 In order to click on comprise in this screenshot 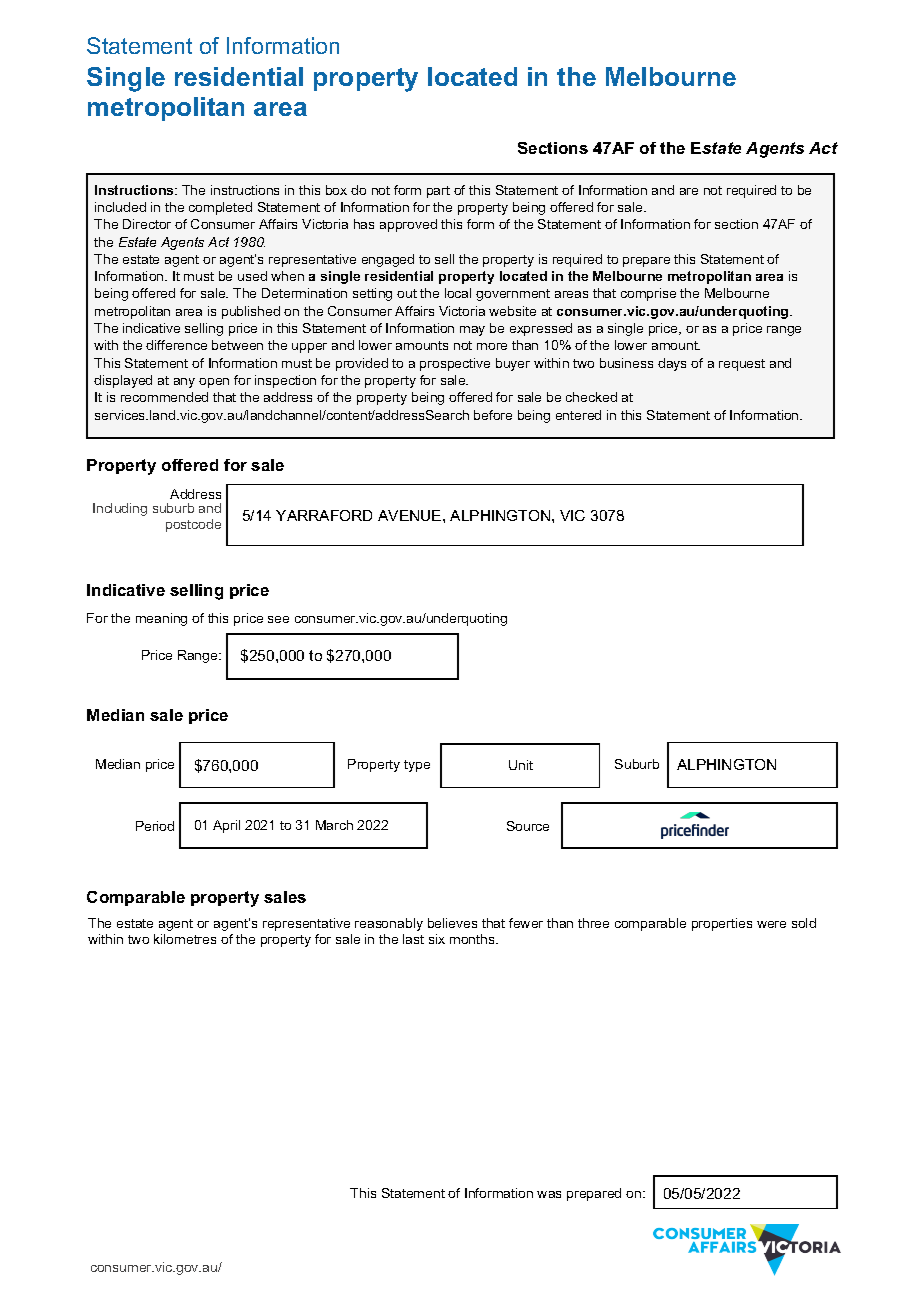, I will do `click(648, 294)`.
